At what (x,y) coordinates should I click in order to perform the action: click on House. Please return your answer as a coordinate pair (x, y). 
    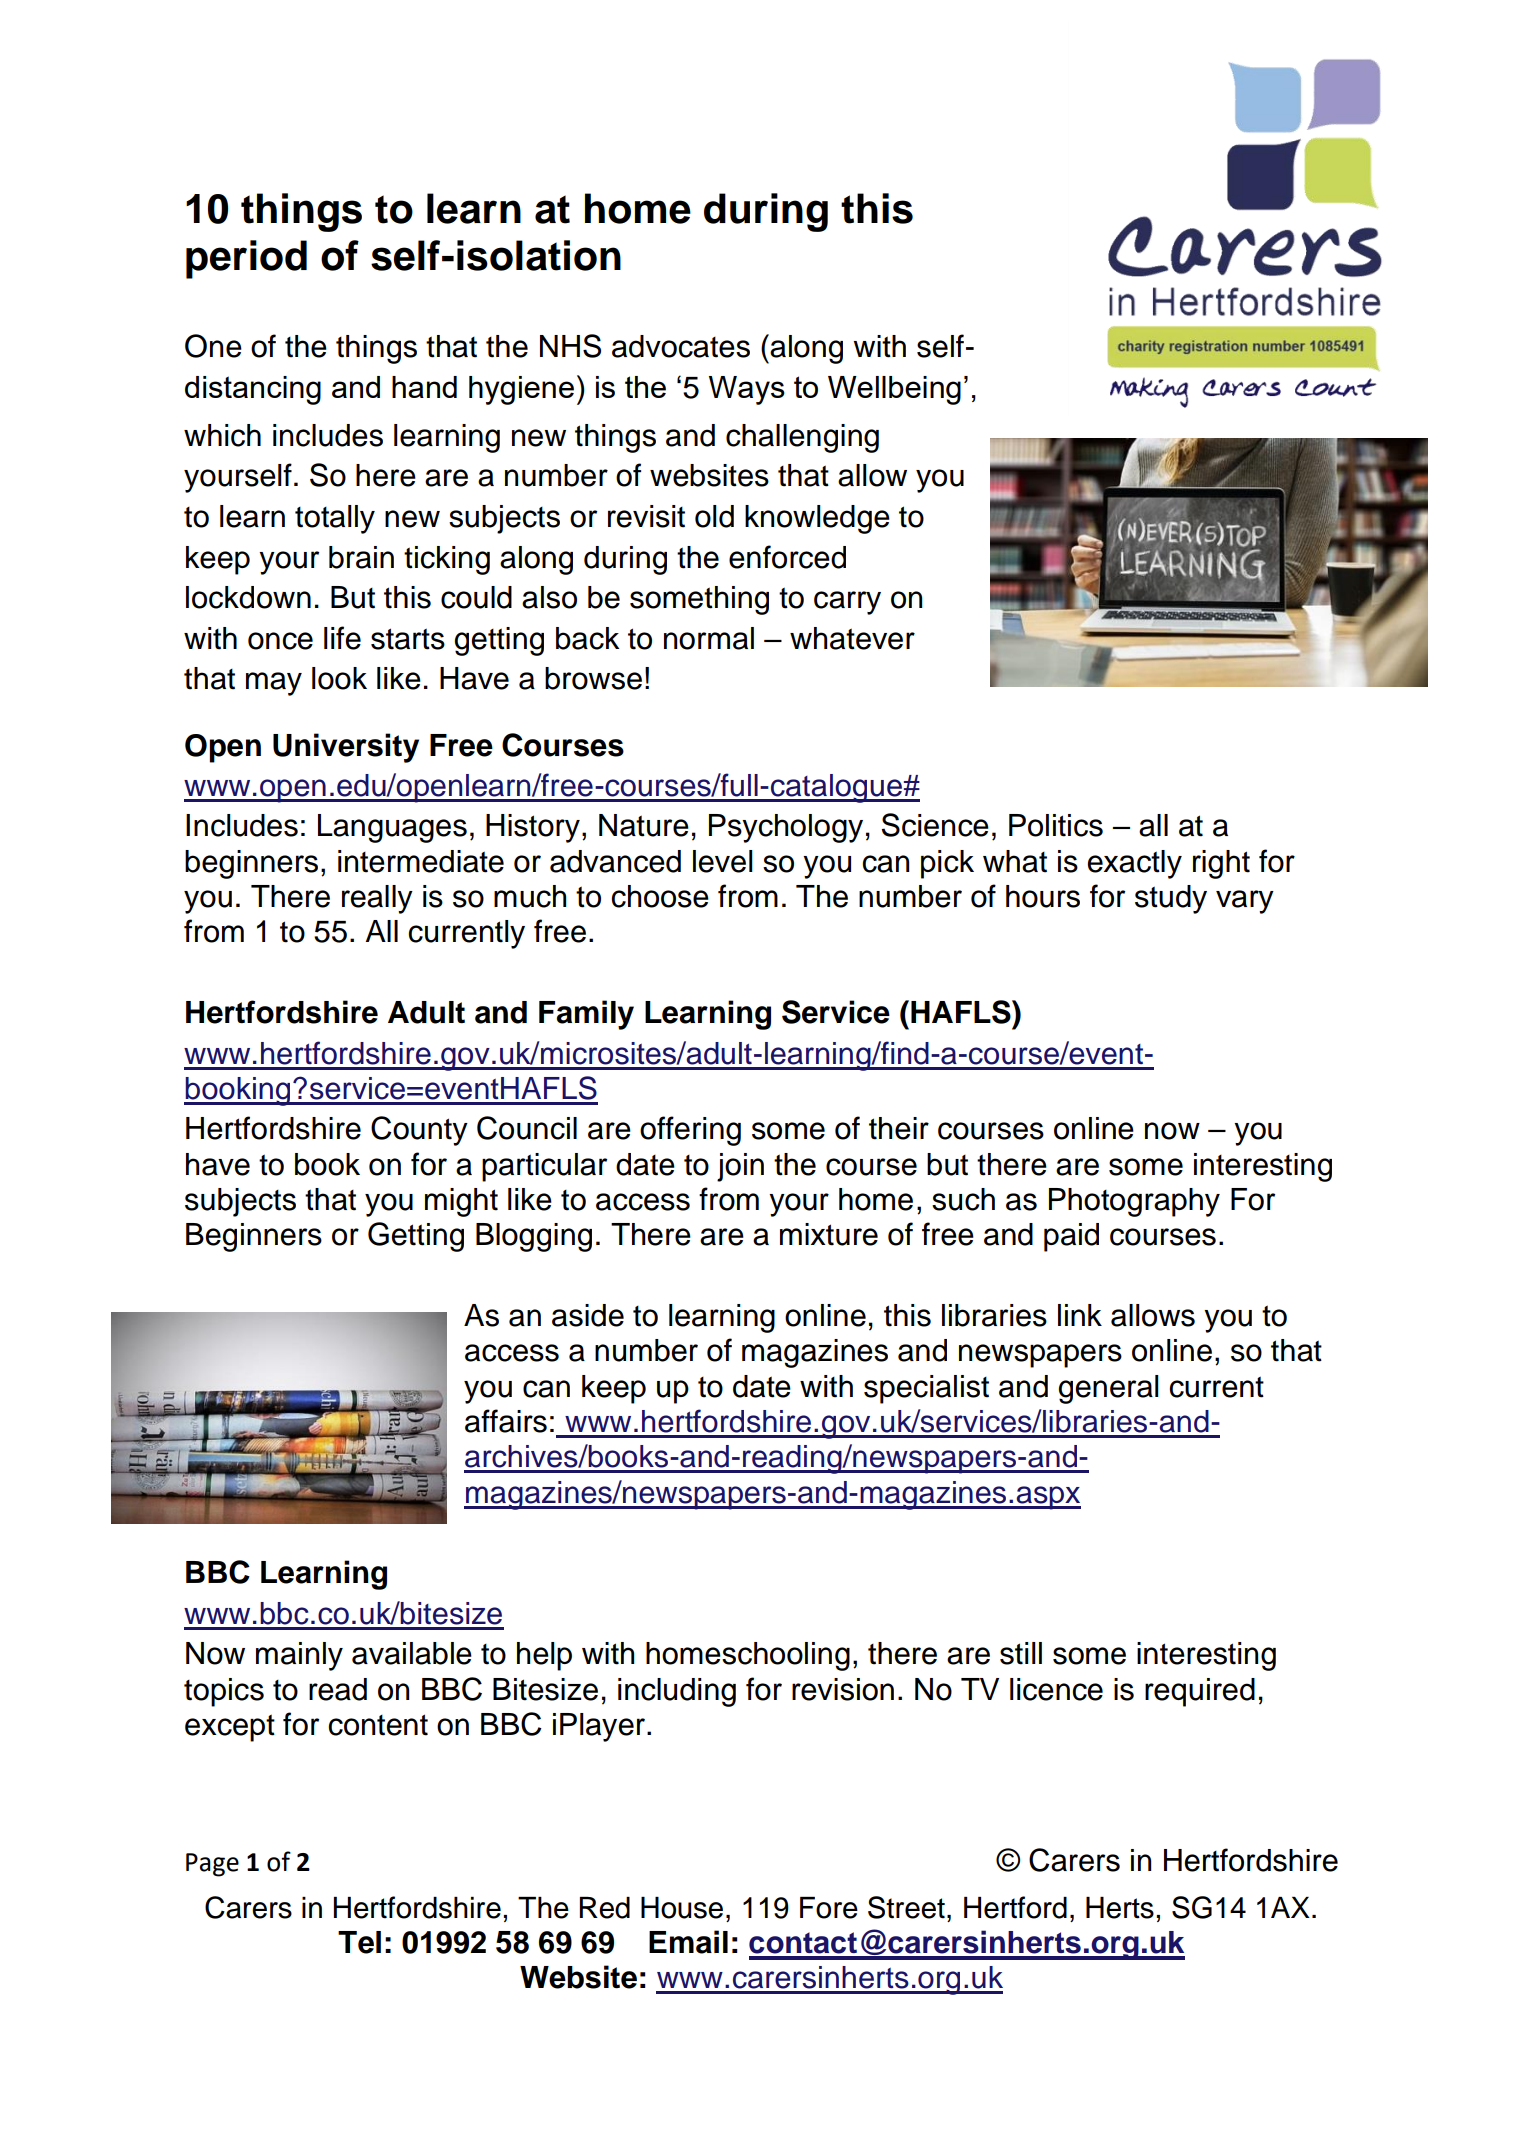
    Looking at the image, I should click on (682, 1908).
